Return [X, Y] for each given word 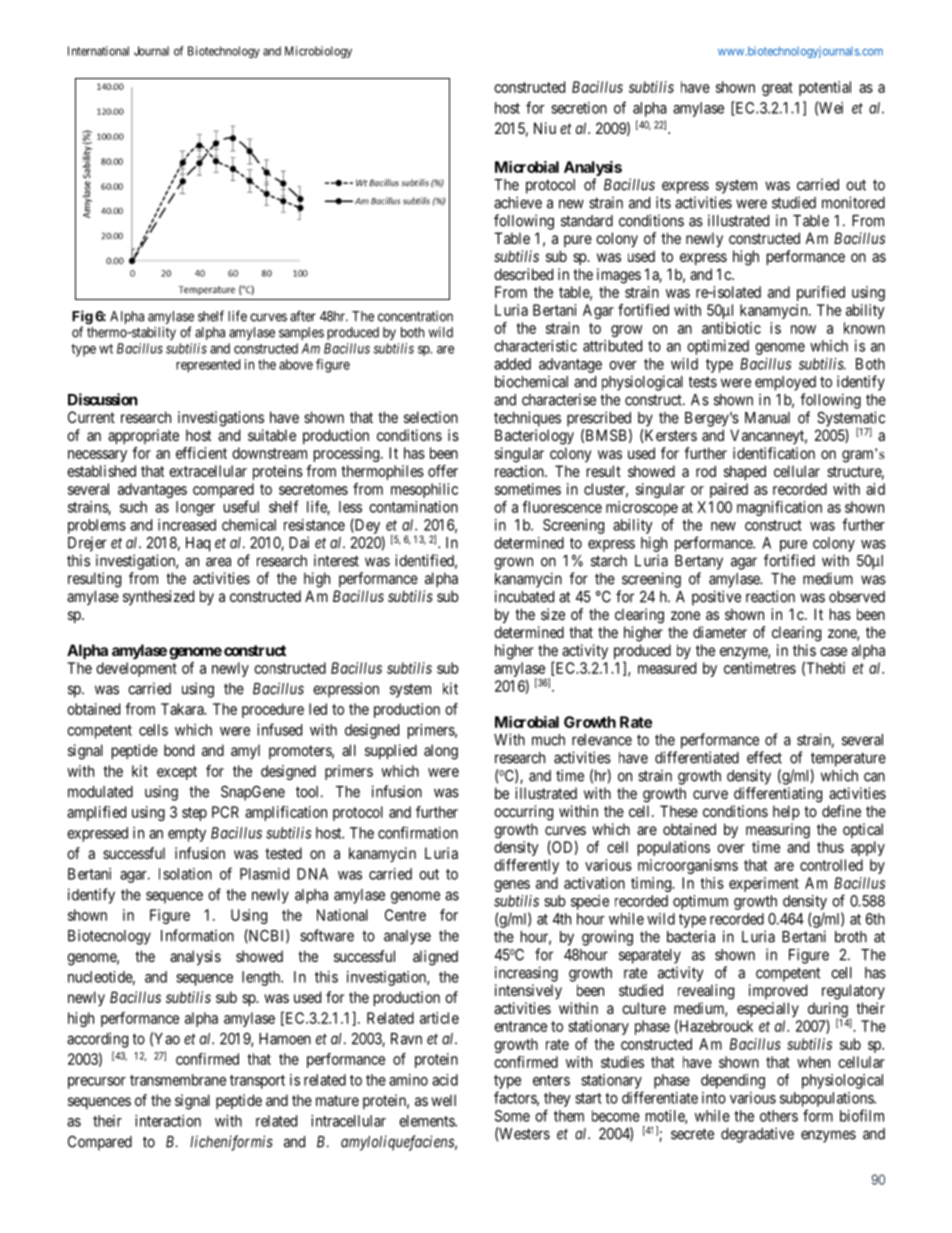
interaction [168, 1121]
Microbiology [318, 52]
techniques [527, 419]
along [441, 752]
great [777, 89]
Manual [767, 418]
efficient [201, 453]
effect [764, 757]
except [177, 773]
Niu [545, 128]
